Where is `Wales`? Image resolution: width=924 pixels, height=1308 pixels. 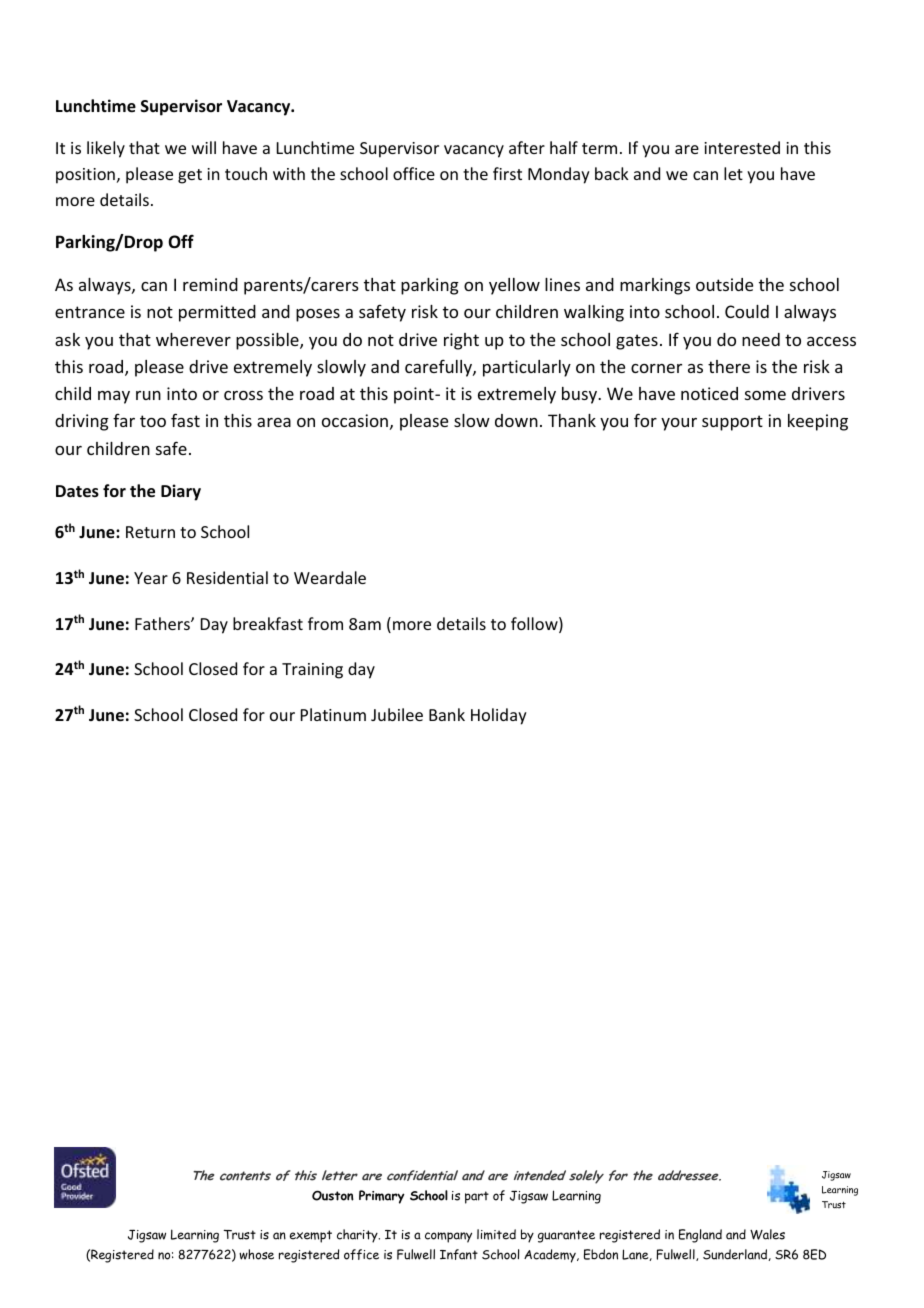 Wales is located at coordinates (767, 1234).
